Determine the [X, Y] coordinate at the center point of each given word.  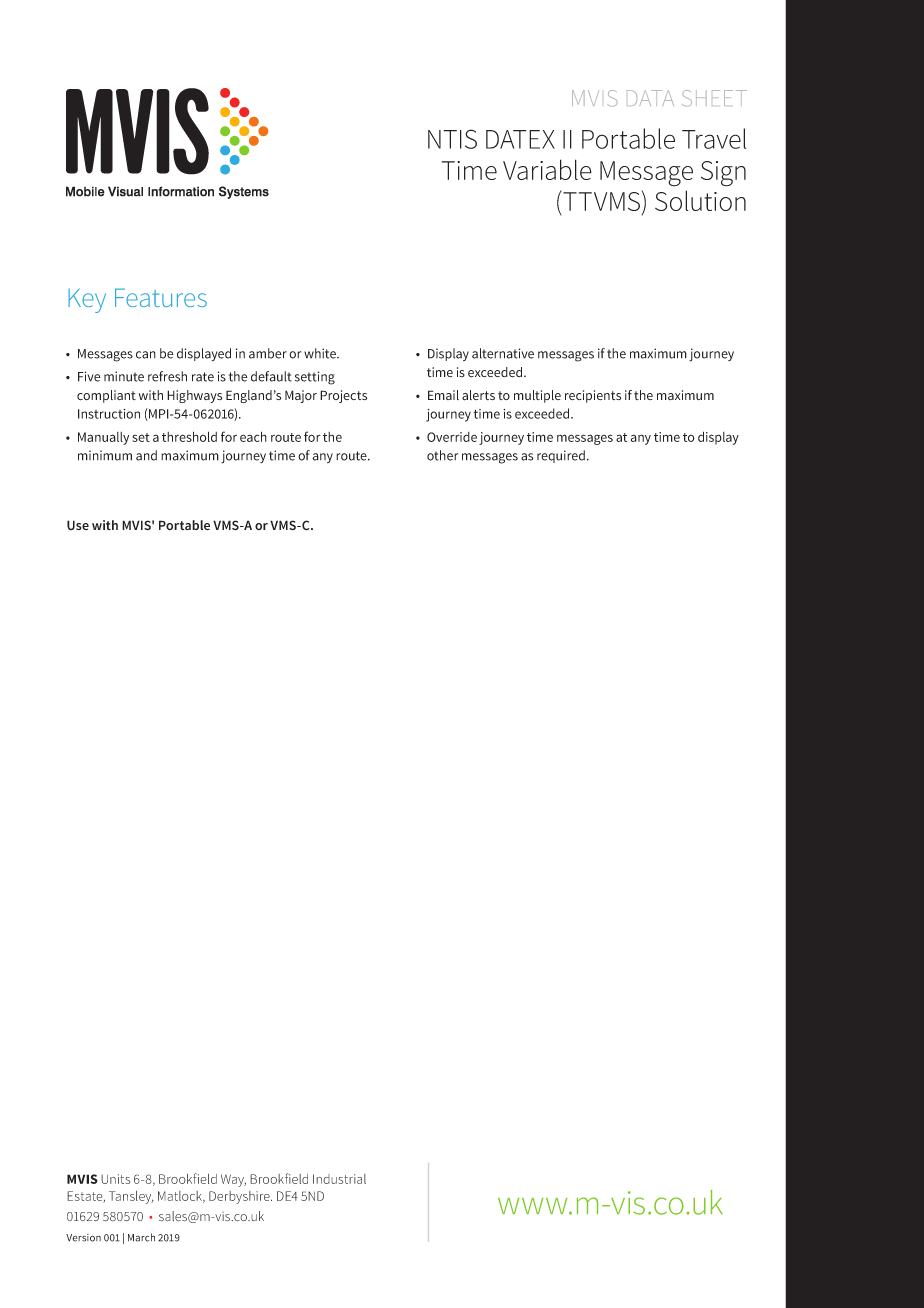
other [442, 455]
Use [78, 525]
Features [161, 297]
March [141, 1237]
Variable [547, 169]
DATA [650, 98]
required [561, 456]
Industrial [339, 1179]
